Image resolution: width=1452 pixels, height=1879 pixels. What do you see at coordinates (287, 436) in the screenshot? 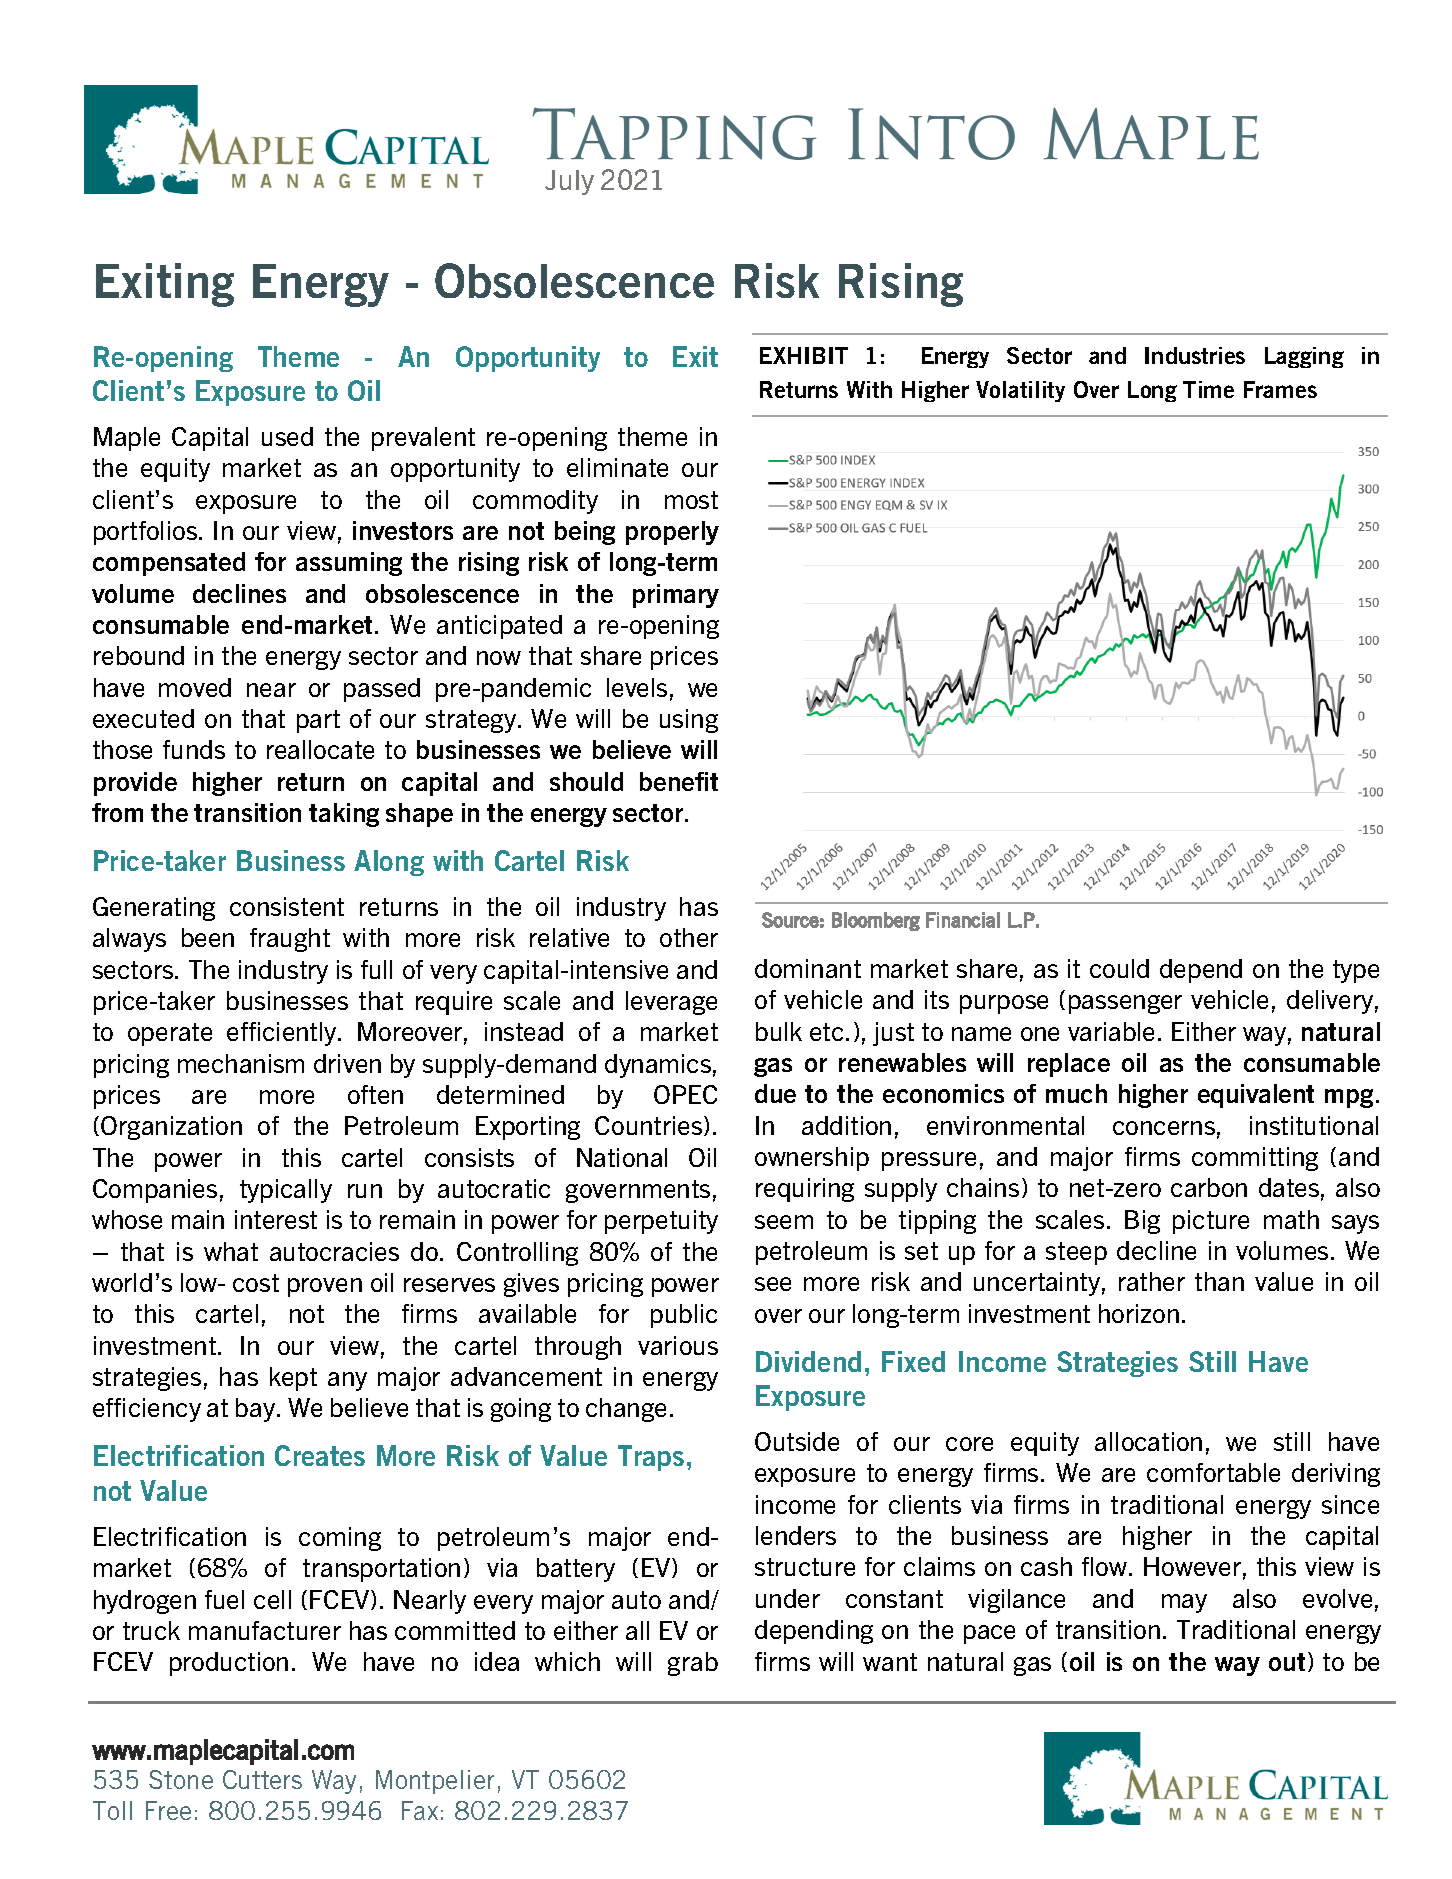
I see `used` at bounding box center [287, 436].
